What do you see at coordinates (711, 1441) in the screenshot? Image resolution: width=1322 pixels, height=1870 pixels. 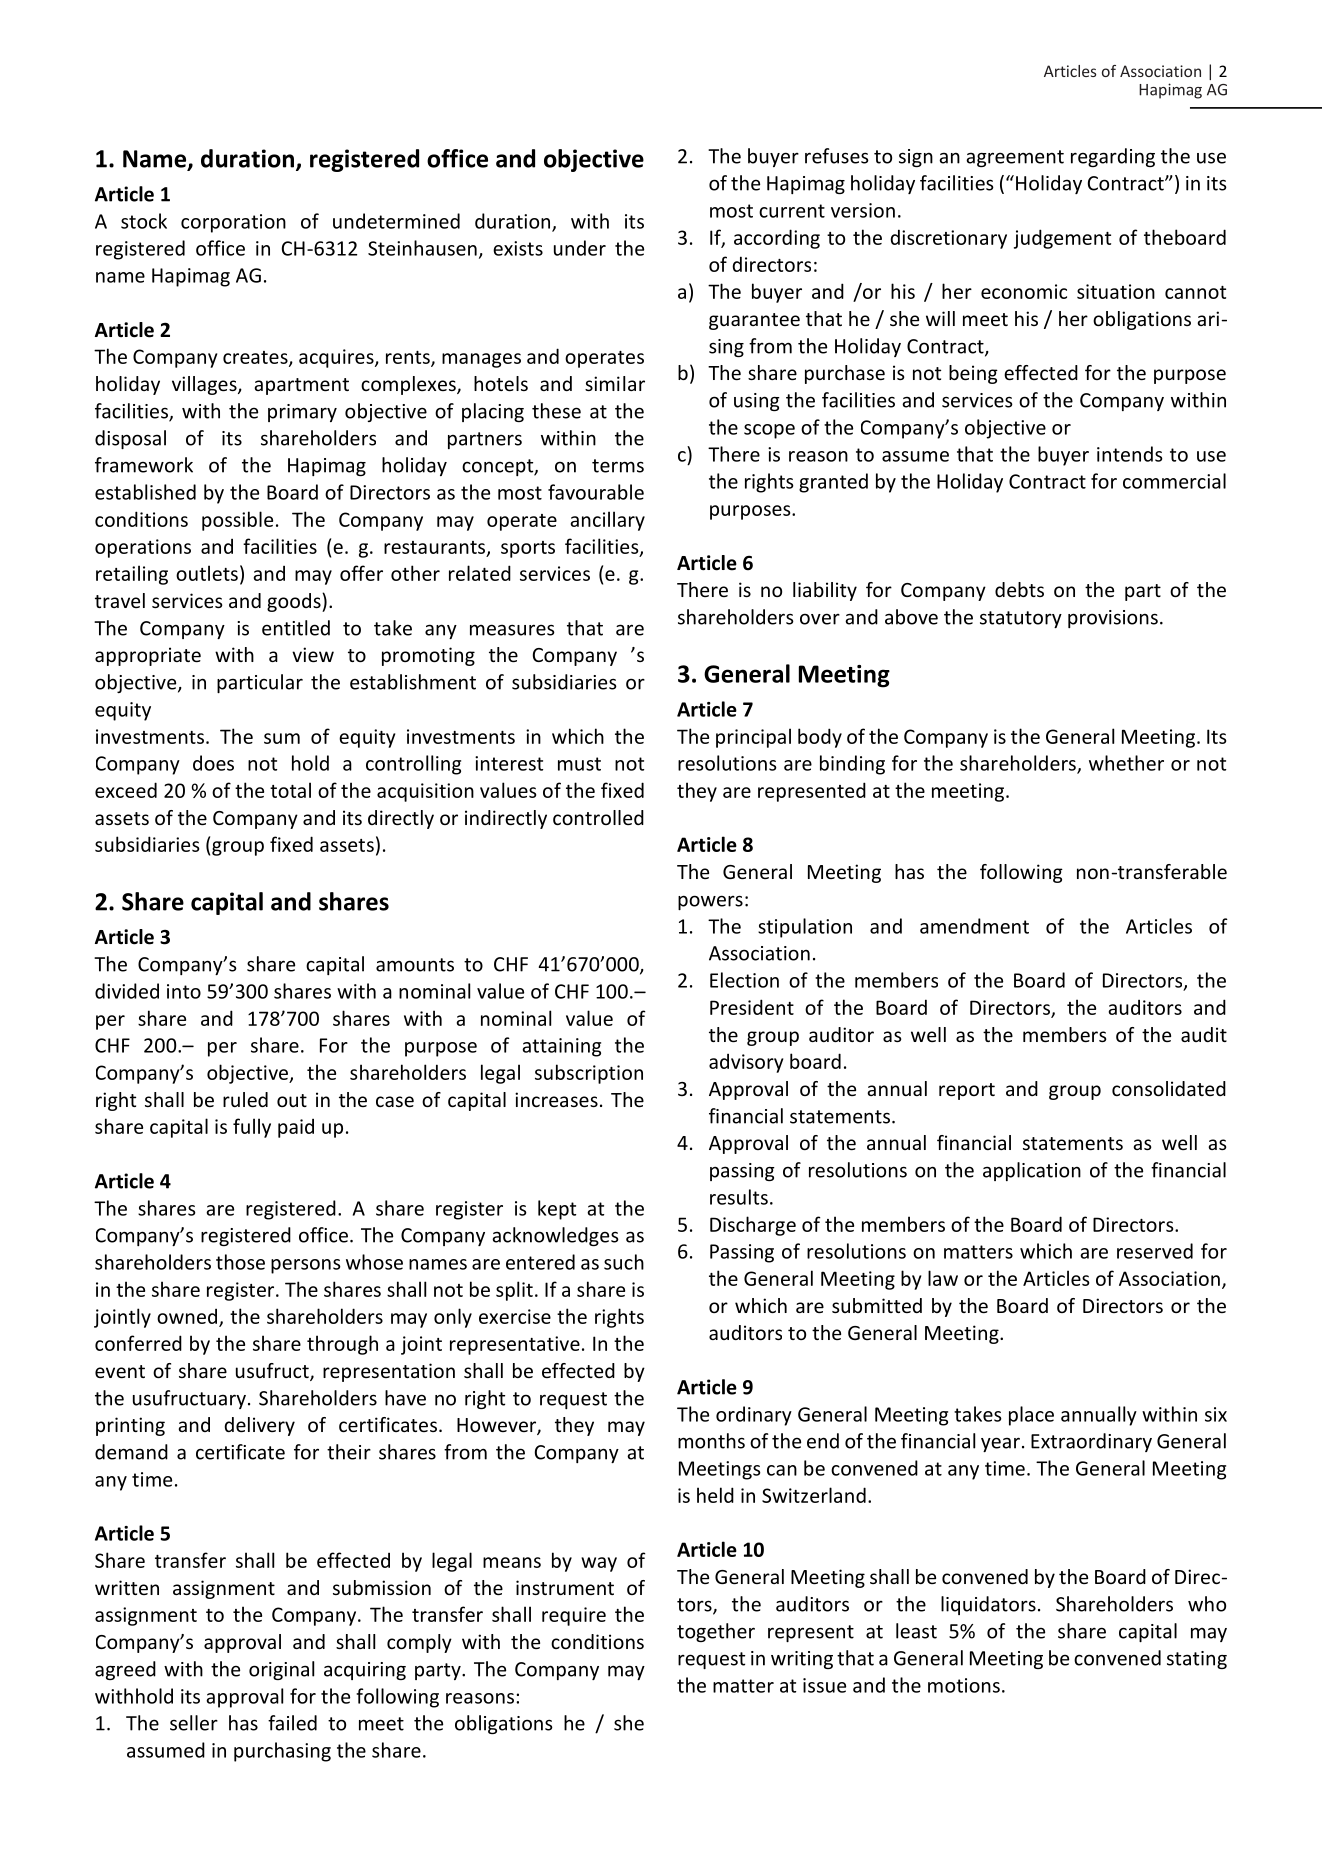 I see `months` at bounding box center [711, 1441].
